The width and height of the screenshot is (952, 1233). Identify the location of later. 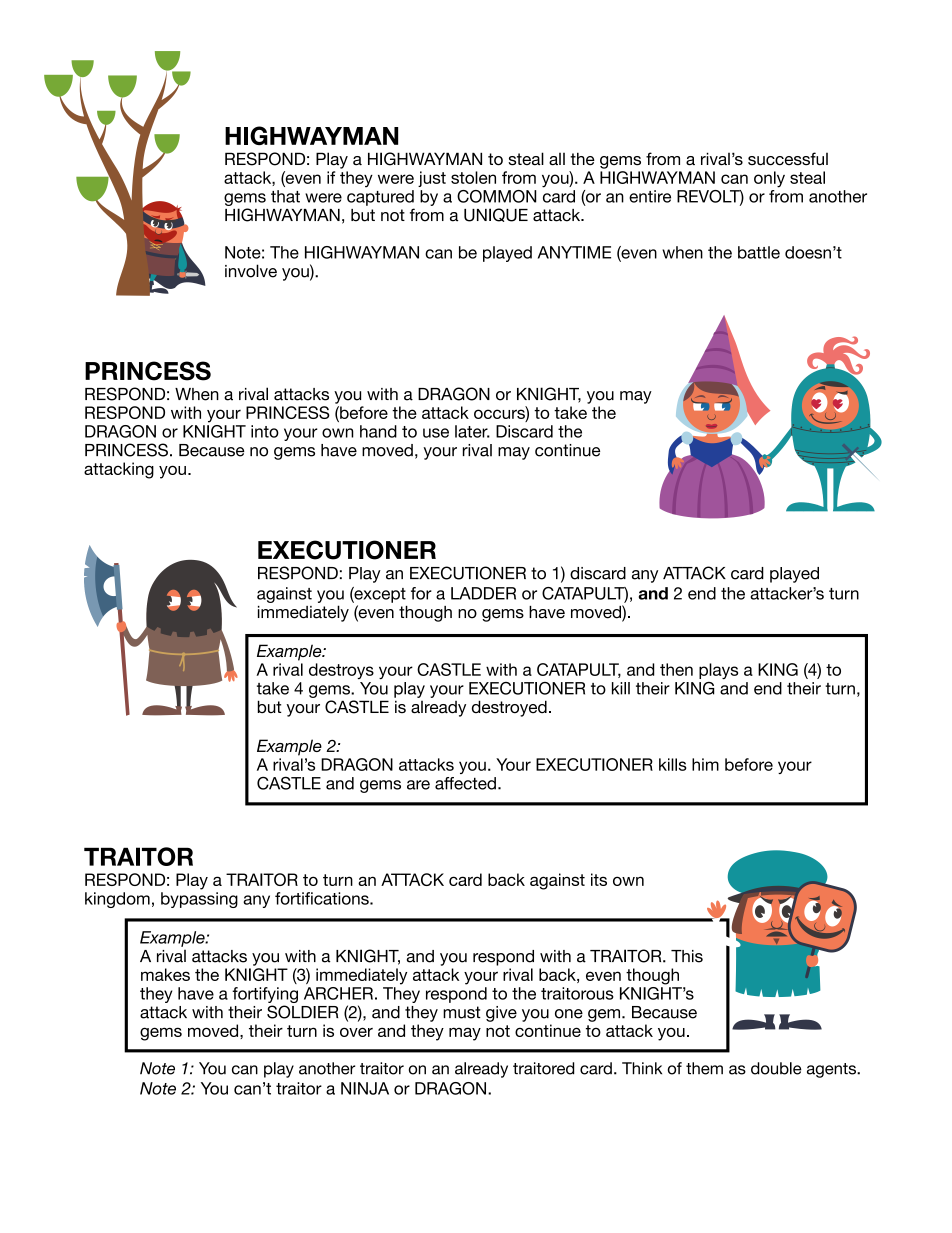
(472, 431).
